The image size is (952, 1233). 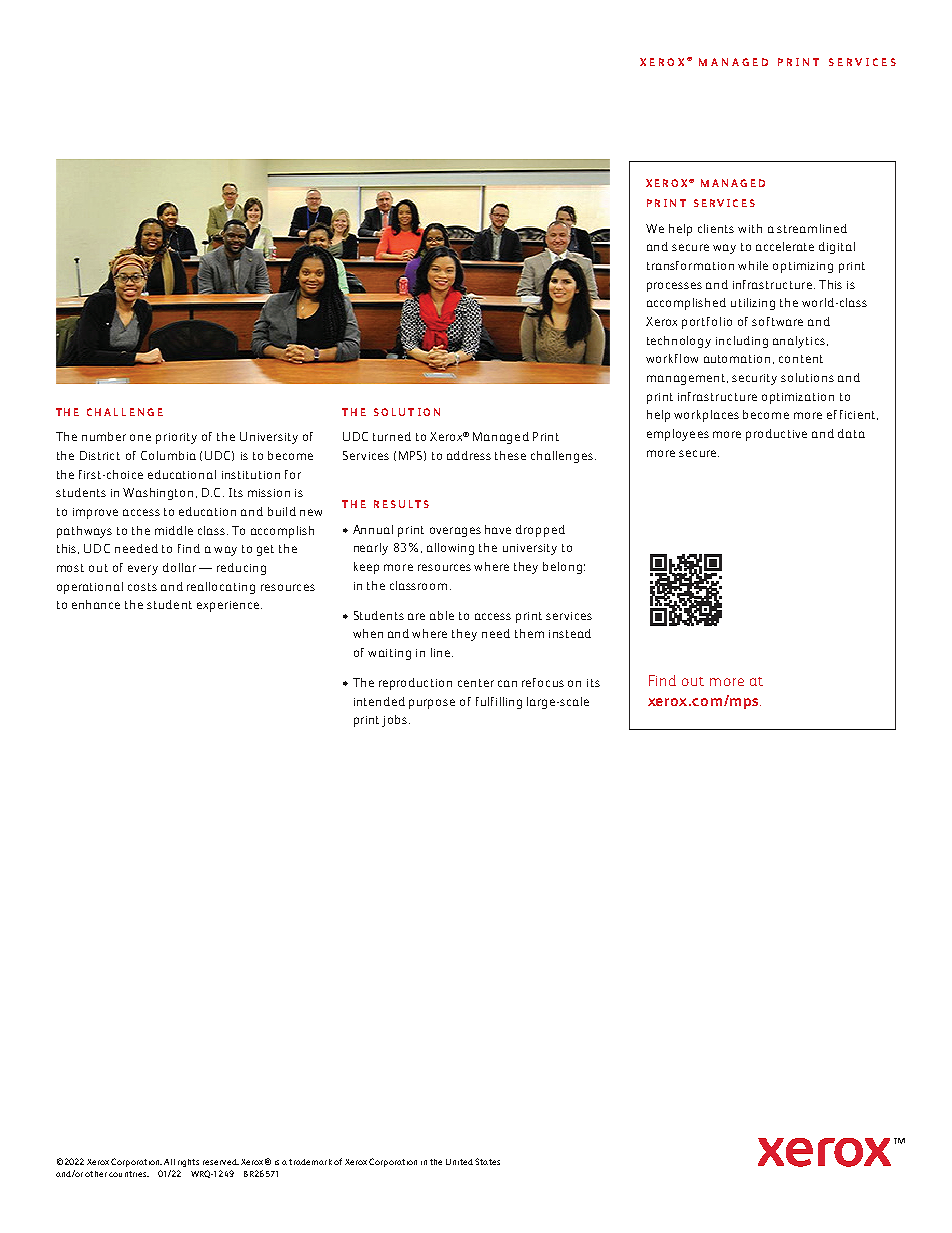 I want to click on dollar, so click(x=179, y=567).
